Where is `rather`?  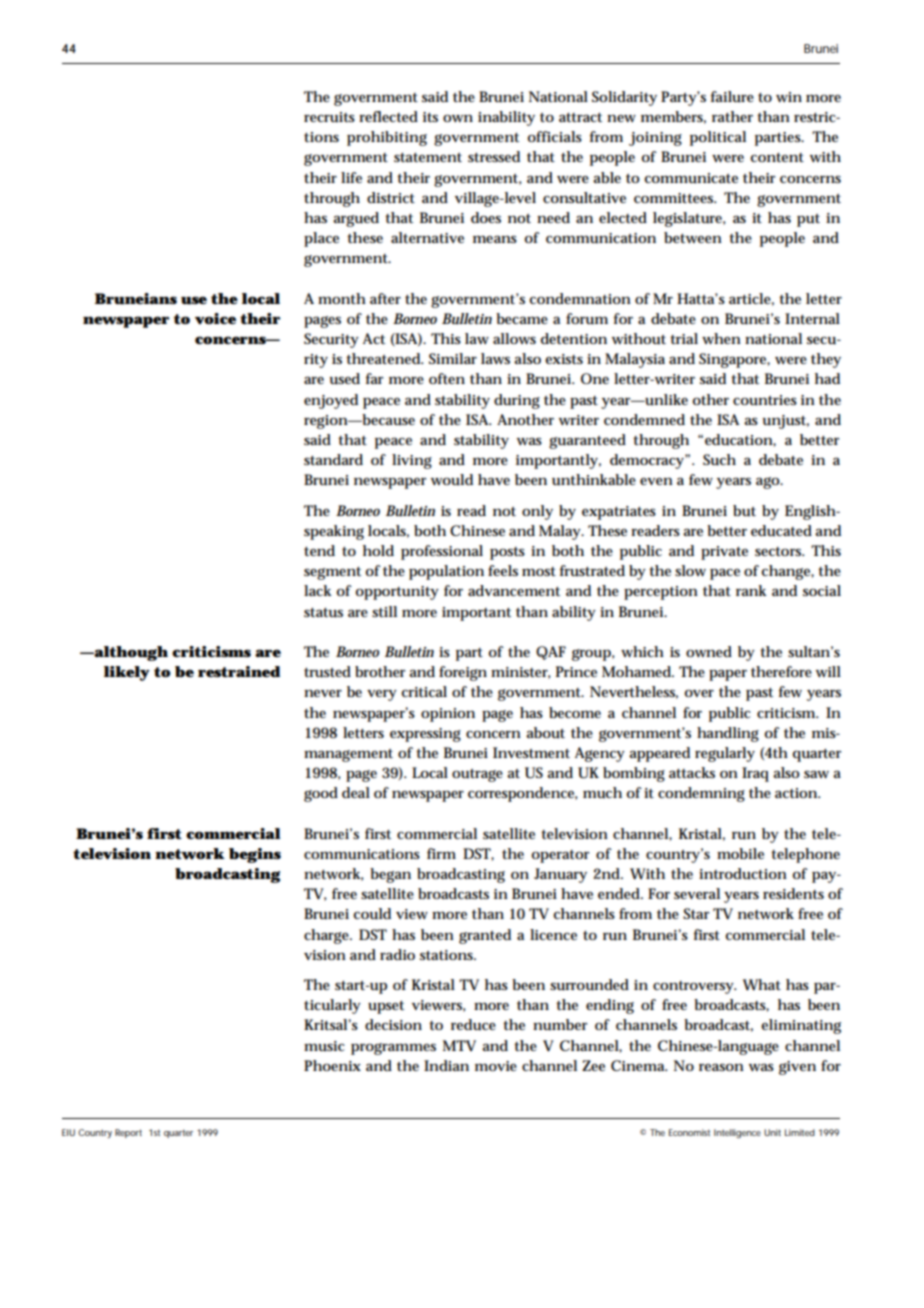
rather is located at coordinates (732, 116).
